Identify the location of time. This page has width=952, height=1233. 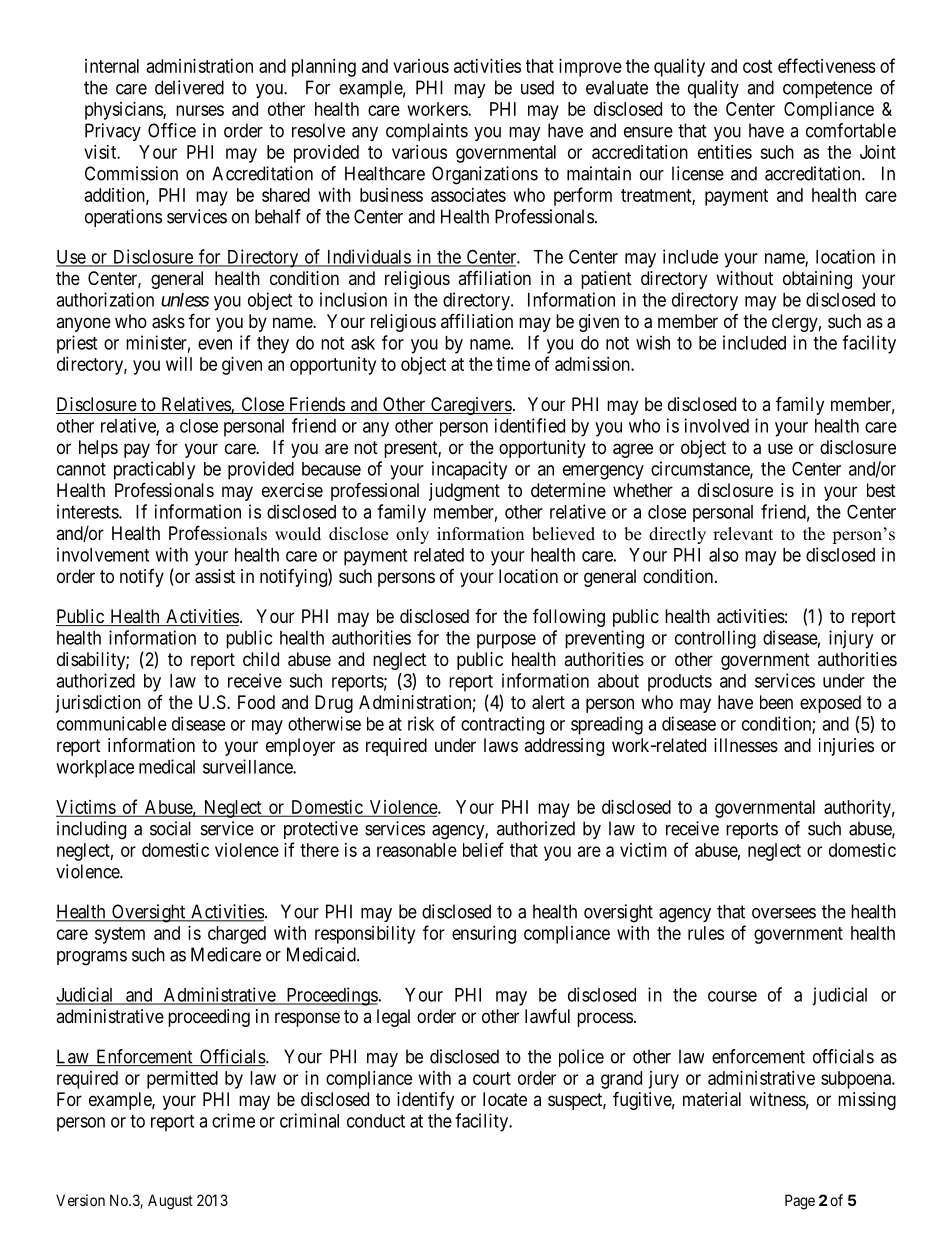
(513, 364).
